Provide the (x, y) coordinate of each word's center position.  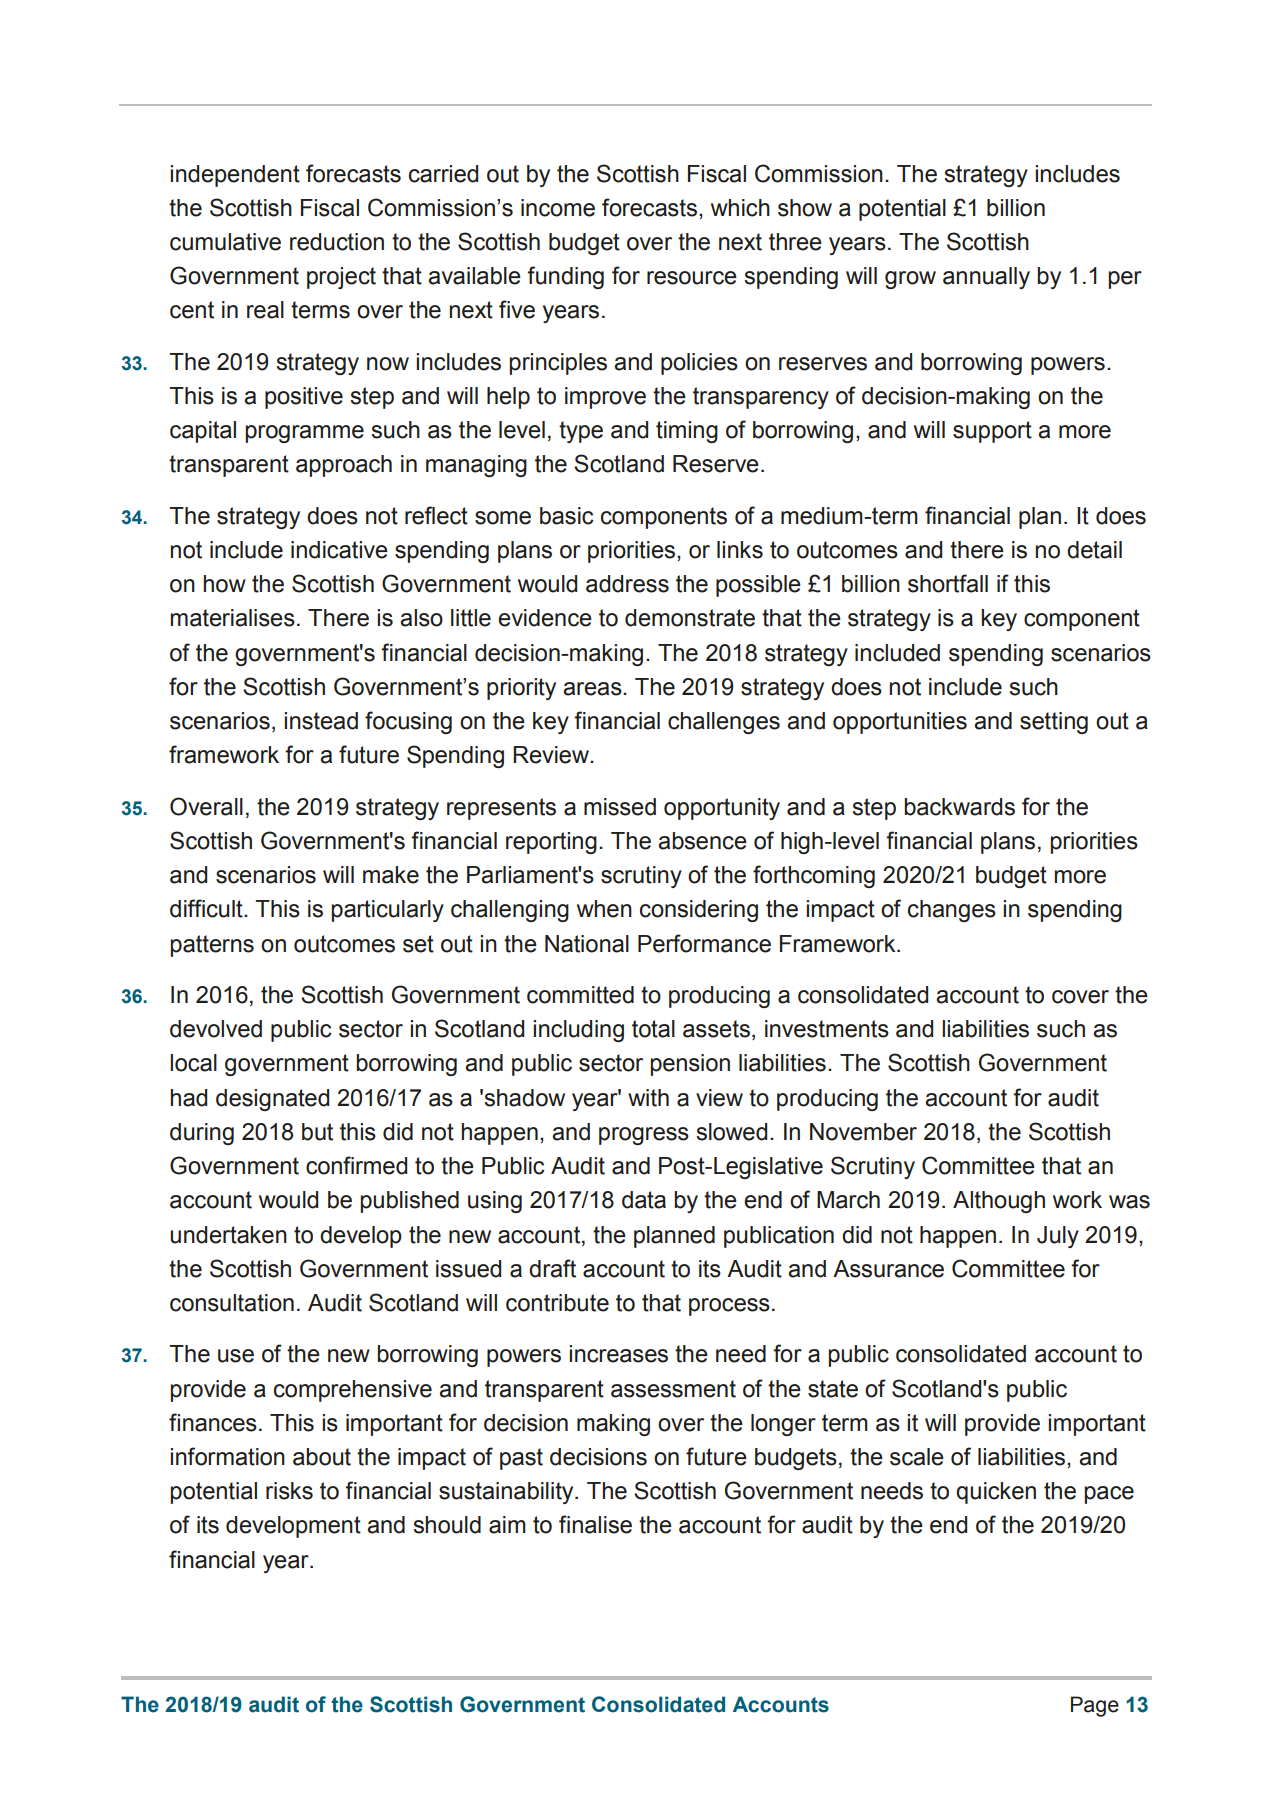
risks (289, 1491)
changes (952, 911)
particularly (387, 911)
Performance (704, 943)
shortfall (948, 583)
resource (692, 278)
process (729, 1307)
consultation (232, 1303)
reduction (337, 242)
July (1058, 1237)
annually (986, 278)
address (627, 584)
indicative (339, 550)
